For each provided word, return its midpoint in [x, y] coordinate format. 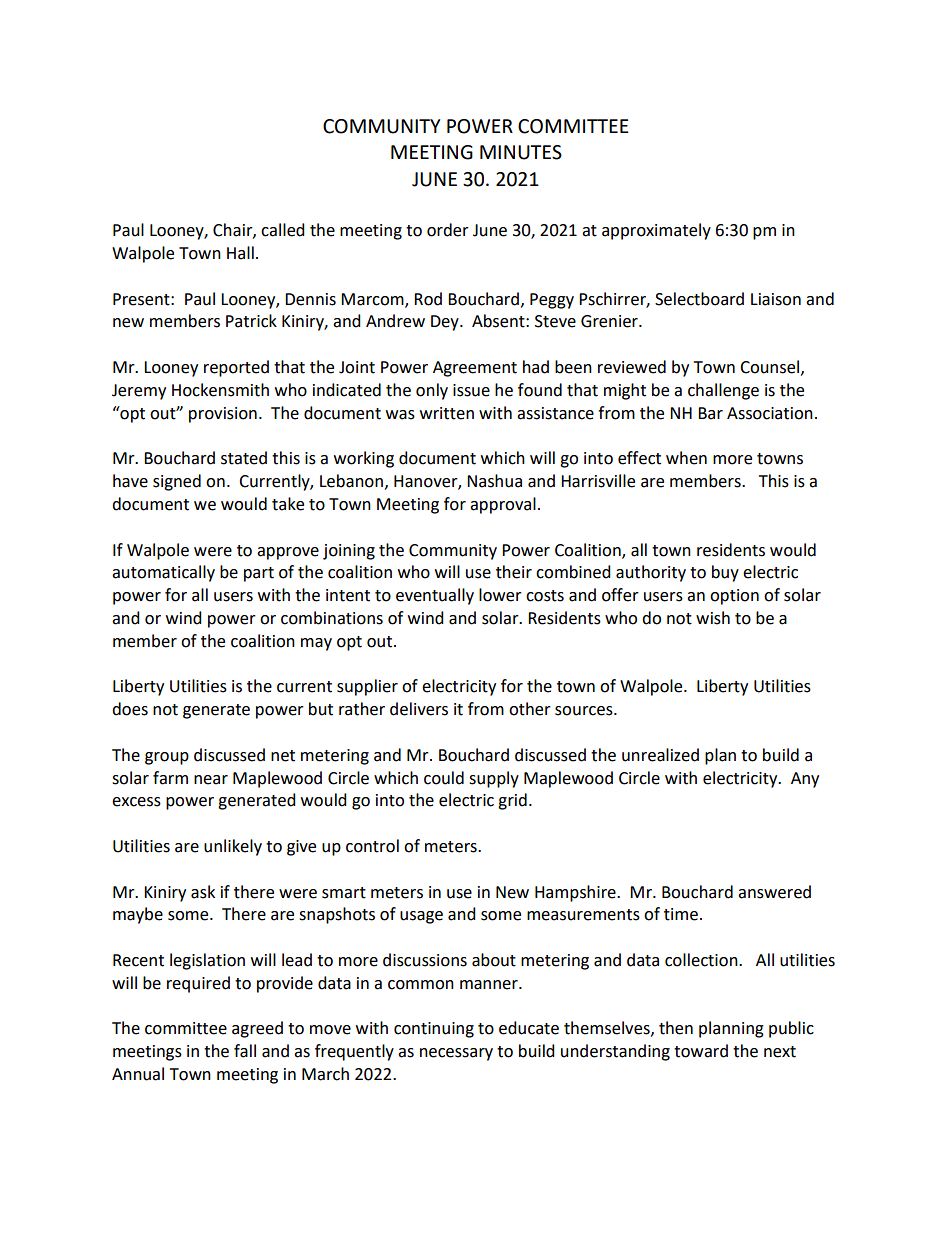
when [686, 458]
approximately [656, 231]
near [211, 780]
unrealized [660, 755]
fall [245, 1051]
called [283, 230]
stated [244, 458]
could [444, 778]
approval [503, 505]
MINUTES [521, 152]
